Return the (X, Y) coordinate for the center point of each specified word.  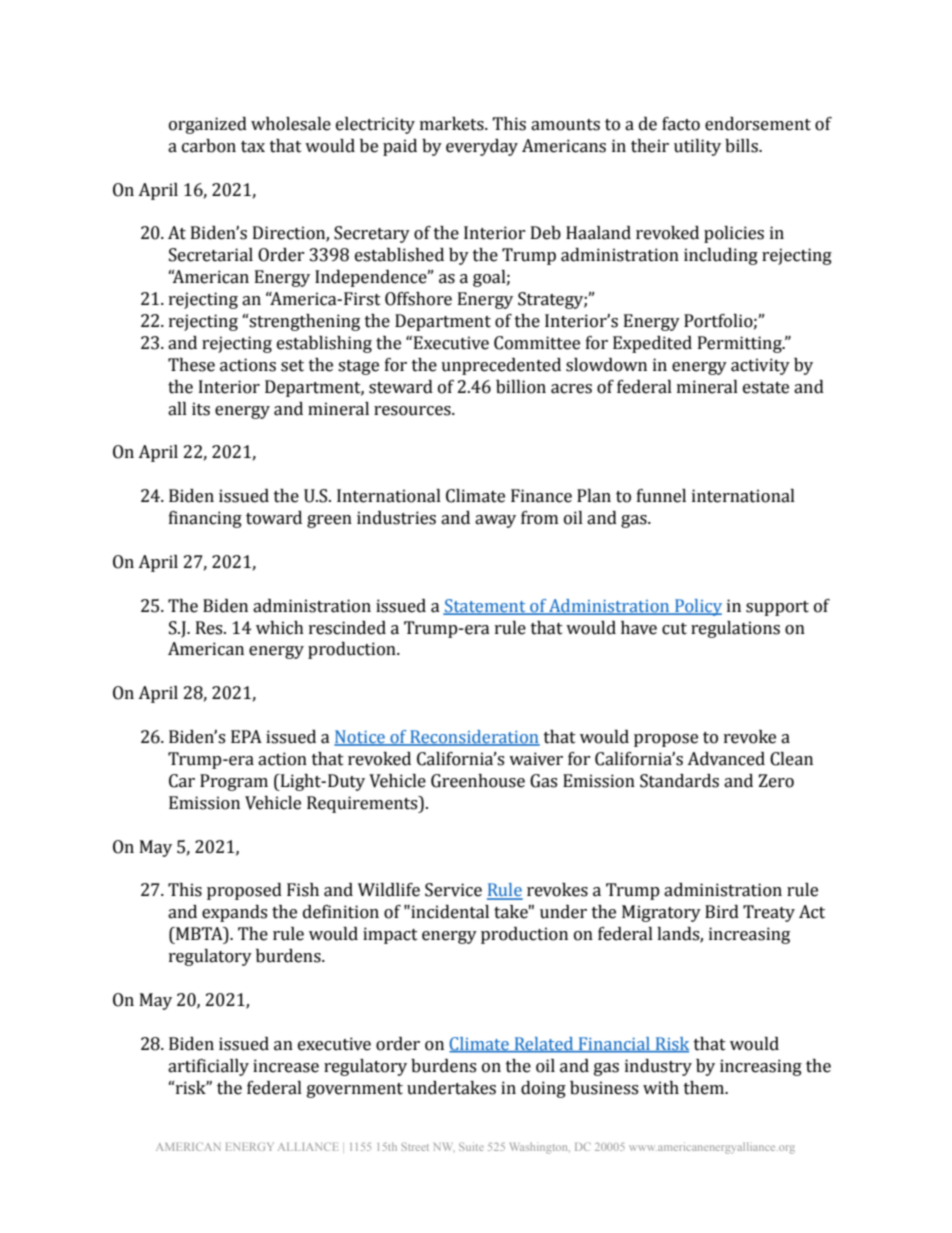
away (495, 521)
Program (234, 782)
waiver (536, 759)
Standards (679, 781)
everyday (482, 147)
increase (286, 1066)
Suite (471, 1146)
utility (697, 147)
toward (274, 518)
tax (253, 147)
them (705, 1088)
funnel (661, 496)
